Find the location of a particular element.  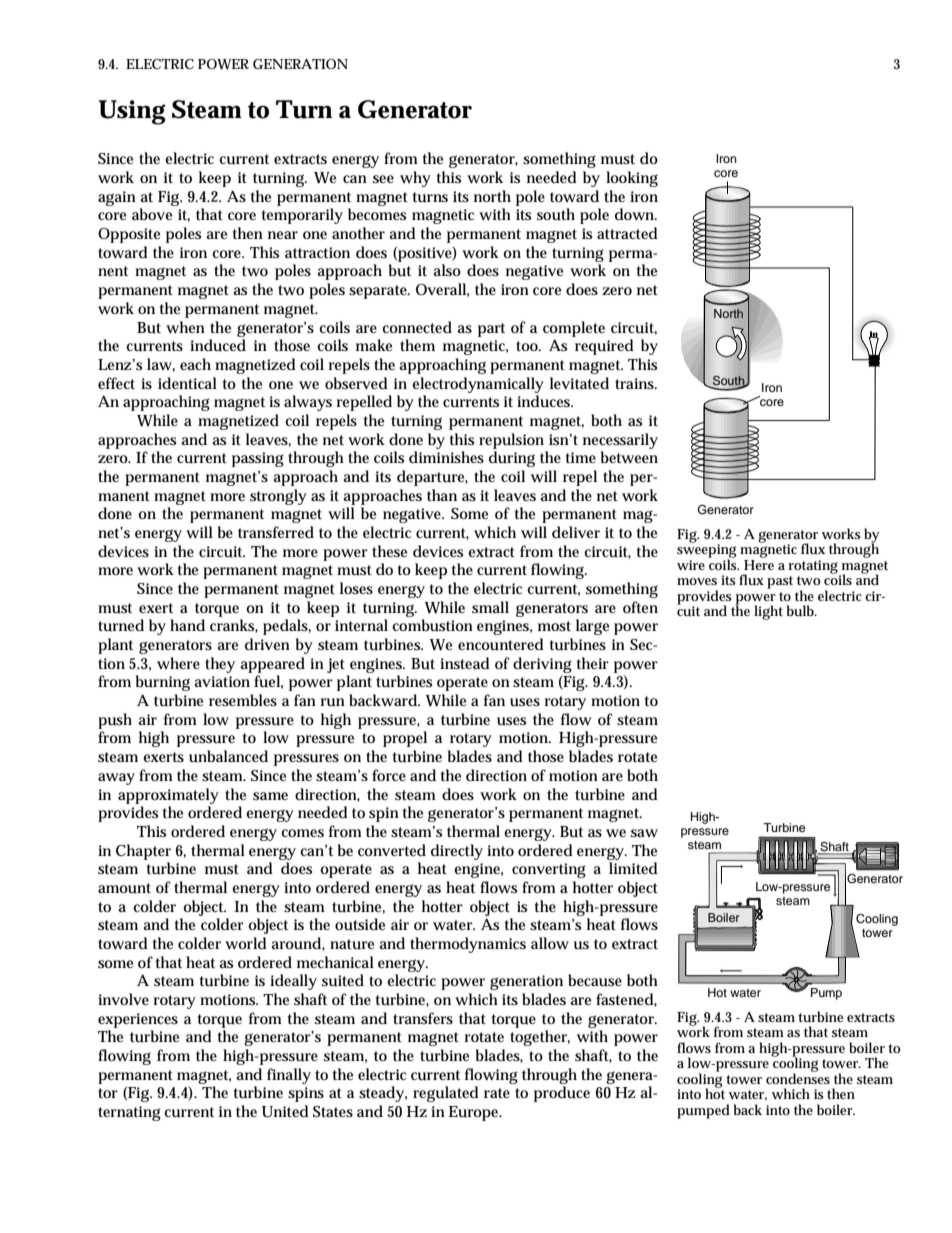

Using is located at coordinates (132, 112).
